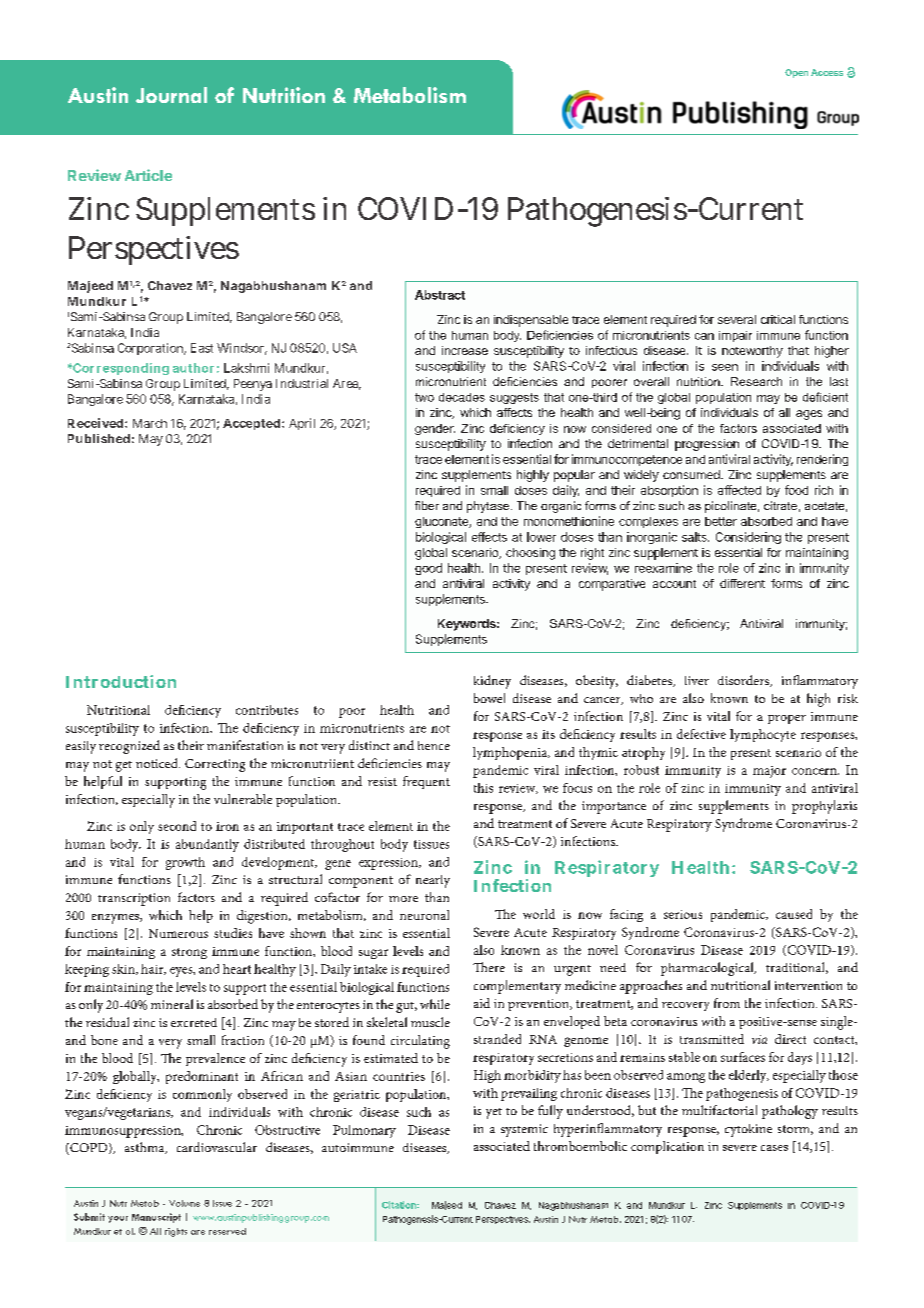  I want to click on bowel, so click(489, 698).
